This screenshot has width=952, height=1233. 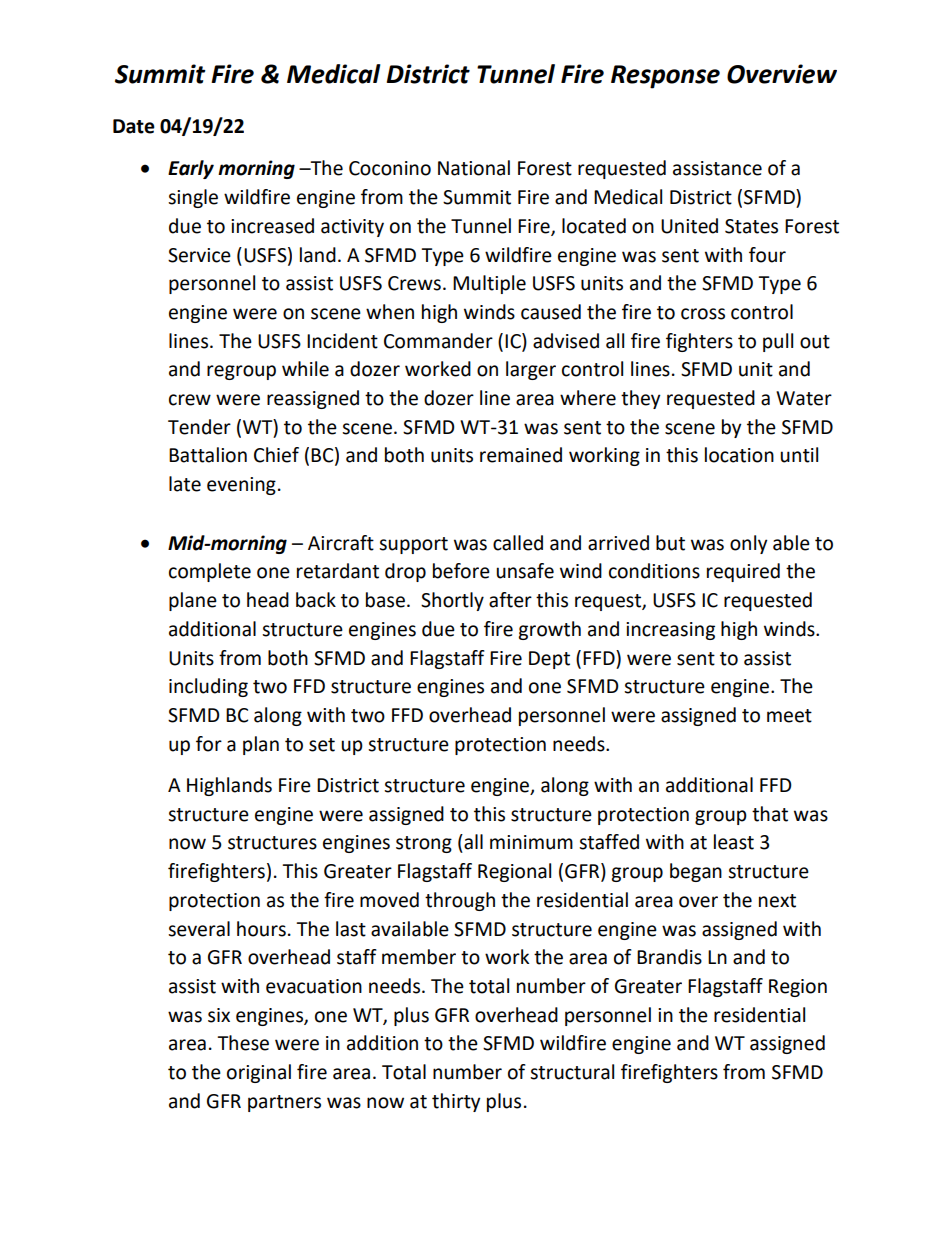 What do you see at coordinates (134, 126) in the screenshot?
I see `Date` at bounding box center [134, 126].
